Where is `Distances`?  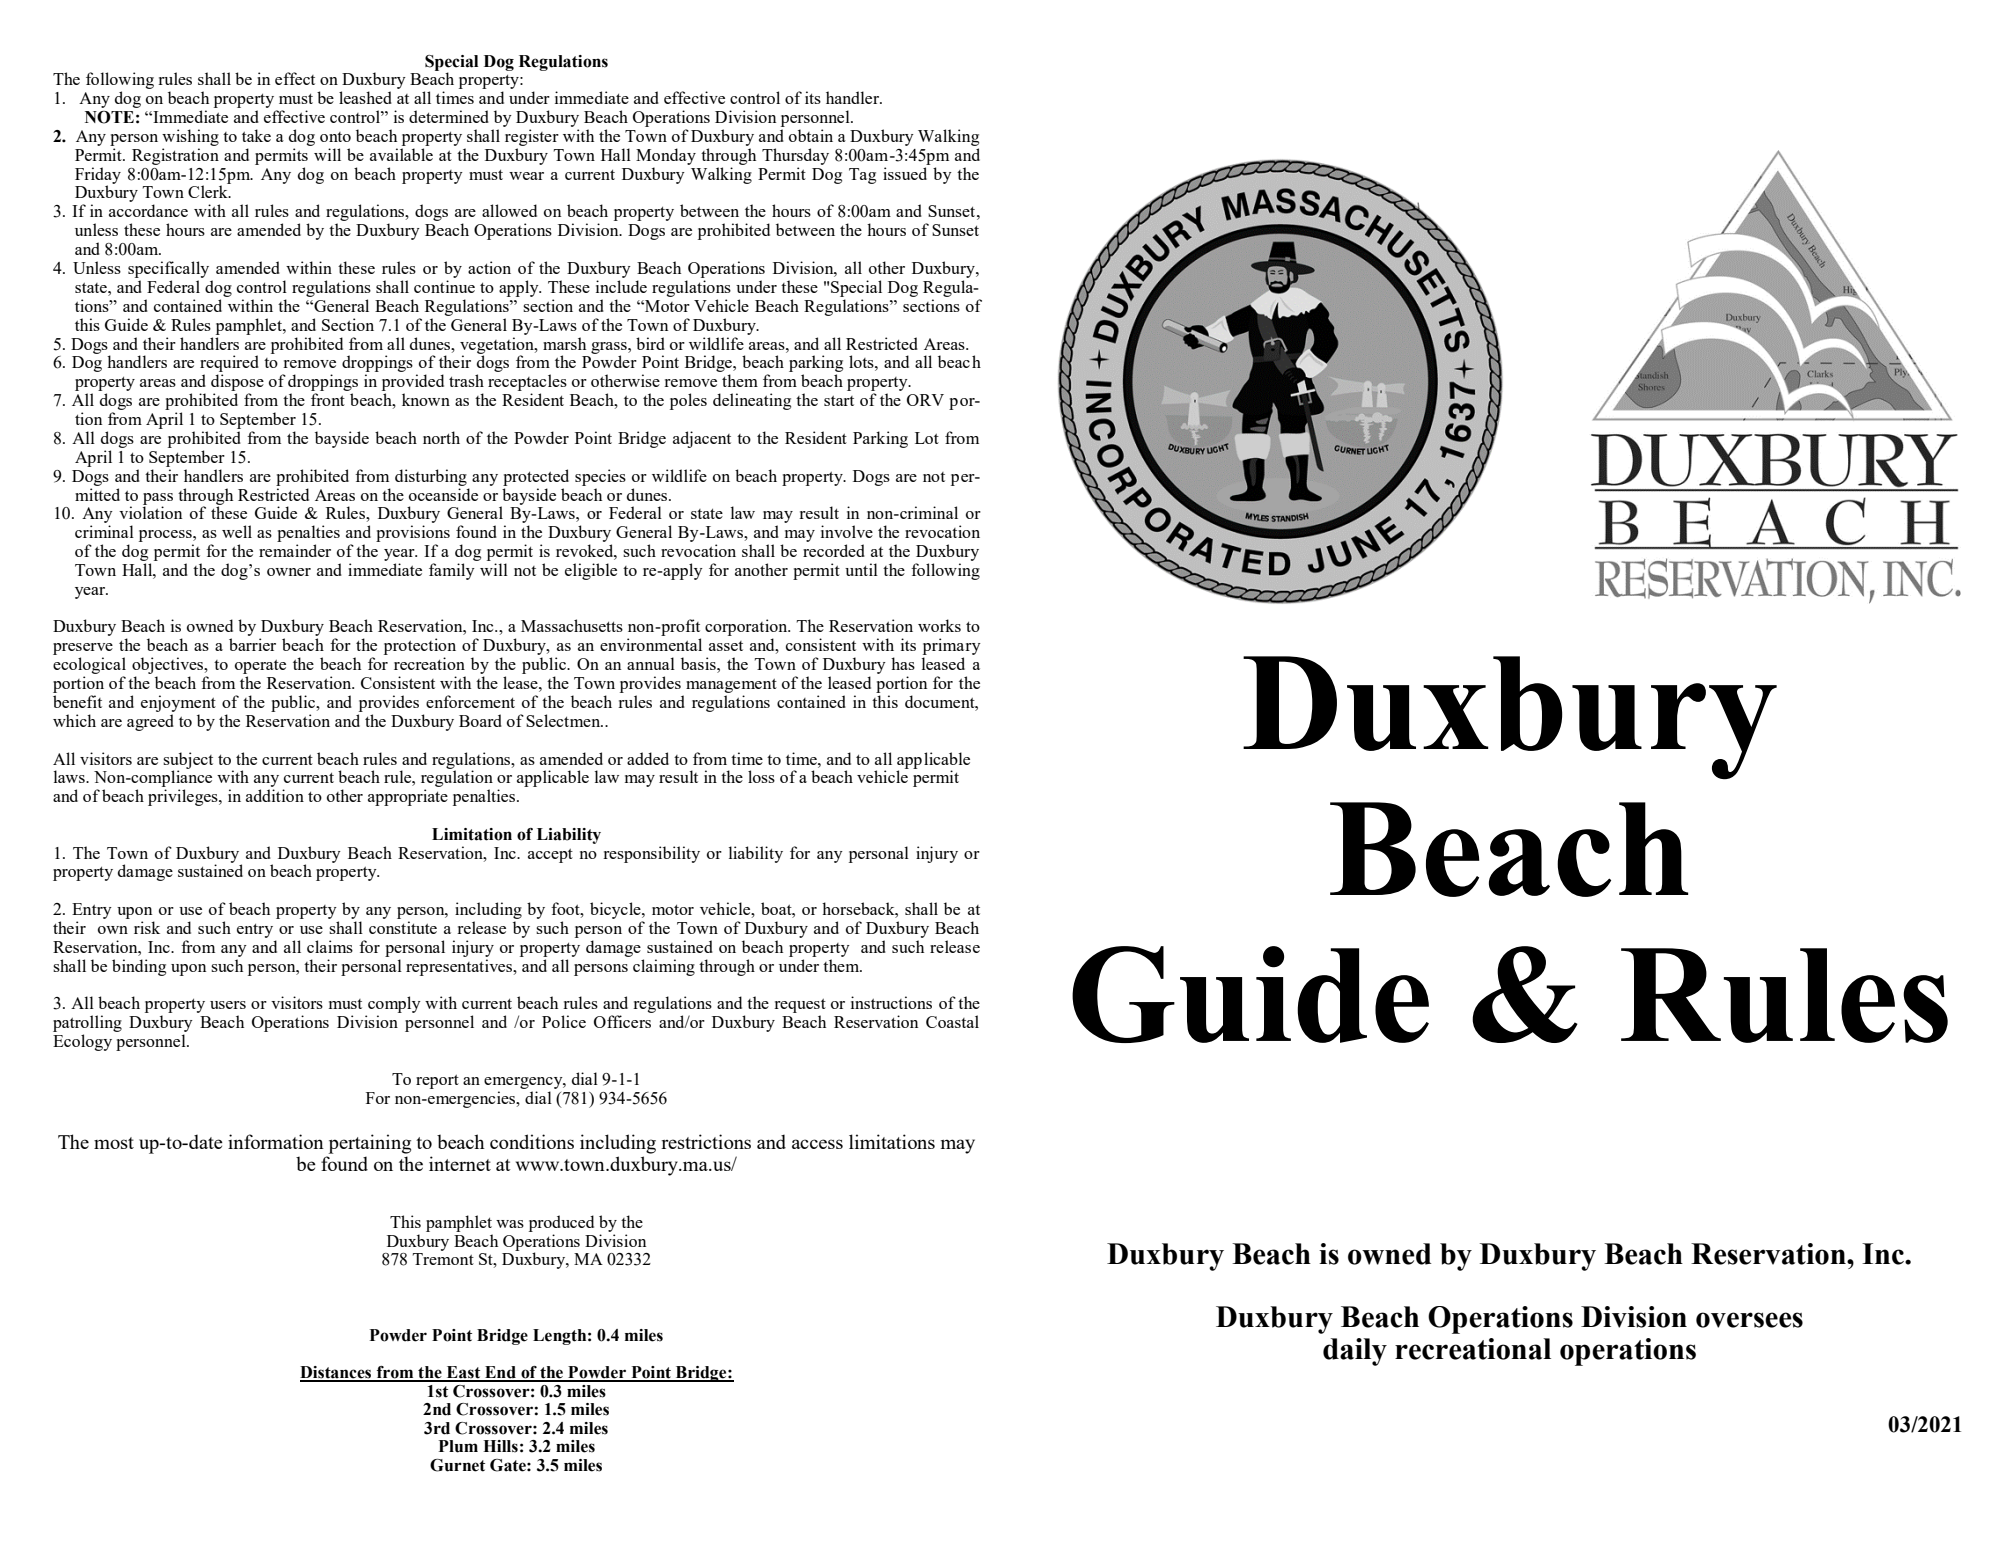 Distances is located at coordinates (337, 1373).
